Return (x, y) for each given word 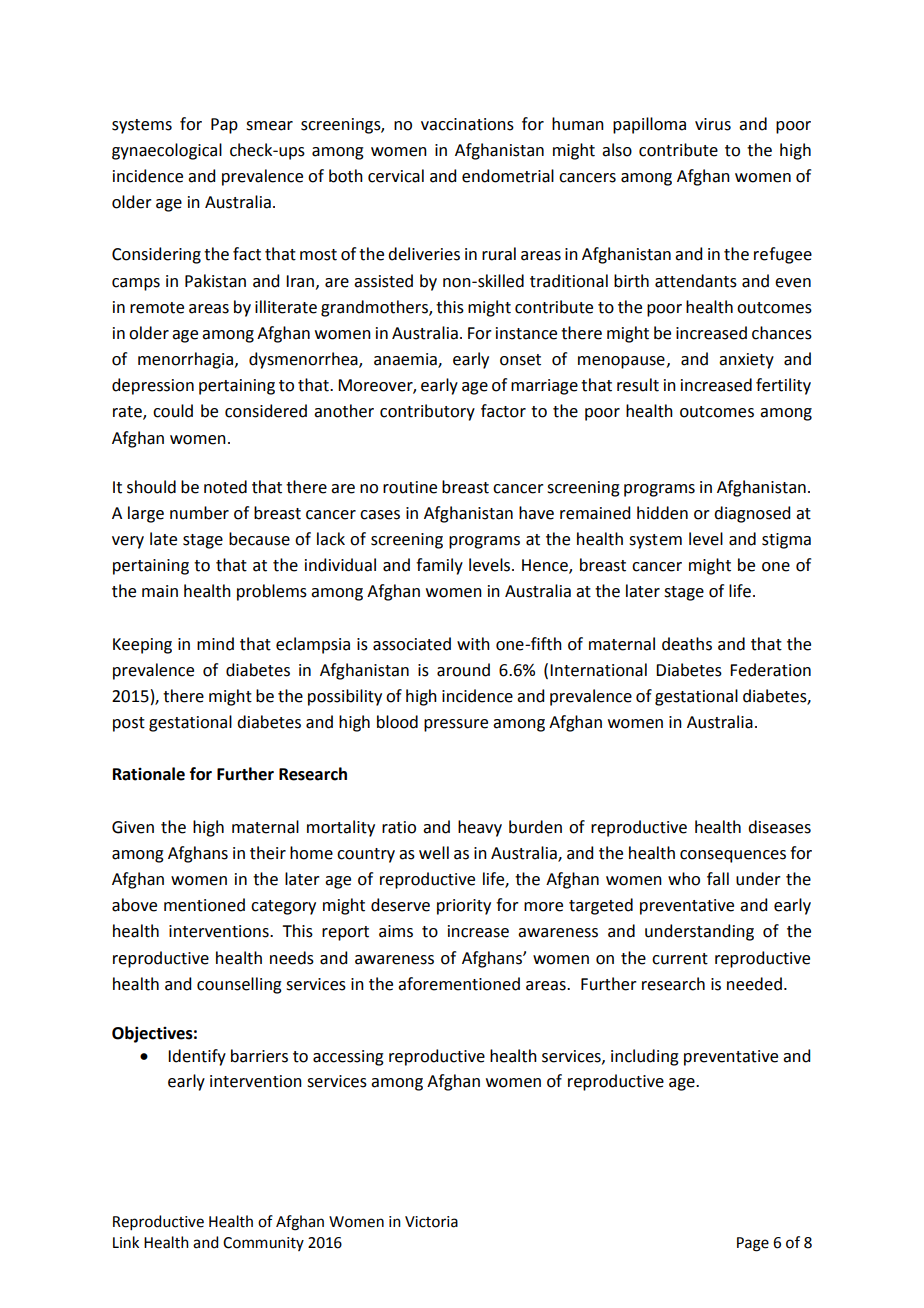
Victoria (431, 1222)
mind (215, 644)
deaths (687, 644)
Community (263, 1244)
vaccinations (467, 124)
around (463, 670)
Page (753, 1244)
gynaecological (167, 151)
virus (713, 124)
